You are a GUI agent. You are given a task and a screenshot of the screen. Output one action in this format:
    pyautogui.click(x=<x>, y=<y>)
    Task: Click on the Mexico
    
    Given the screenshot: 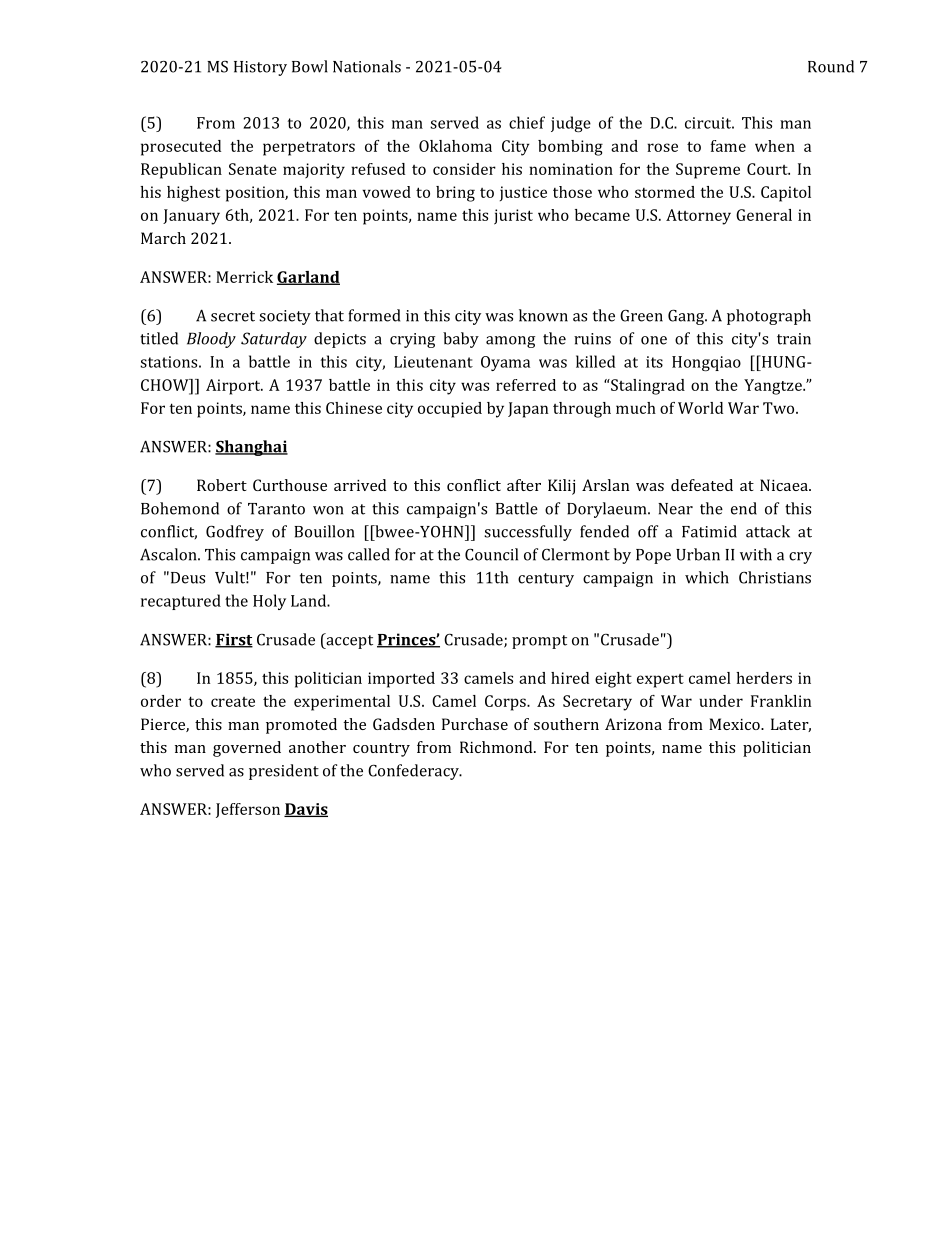 What is the action you would take?
    pyautogui.click(x=735, y=724)
